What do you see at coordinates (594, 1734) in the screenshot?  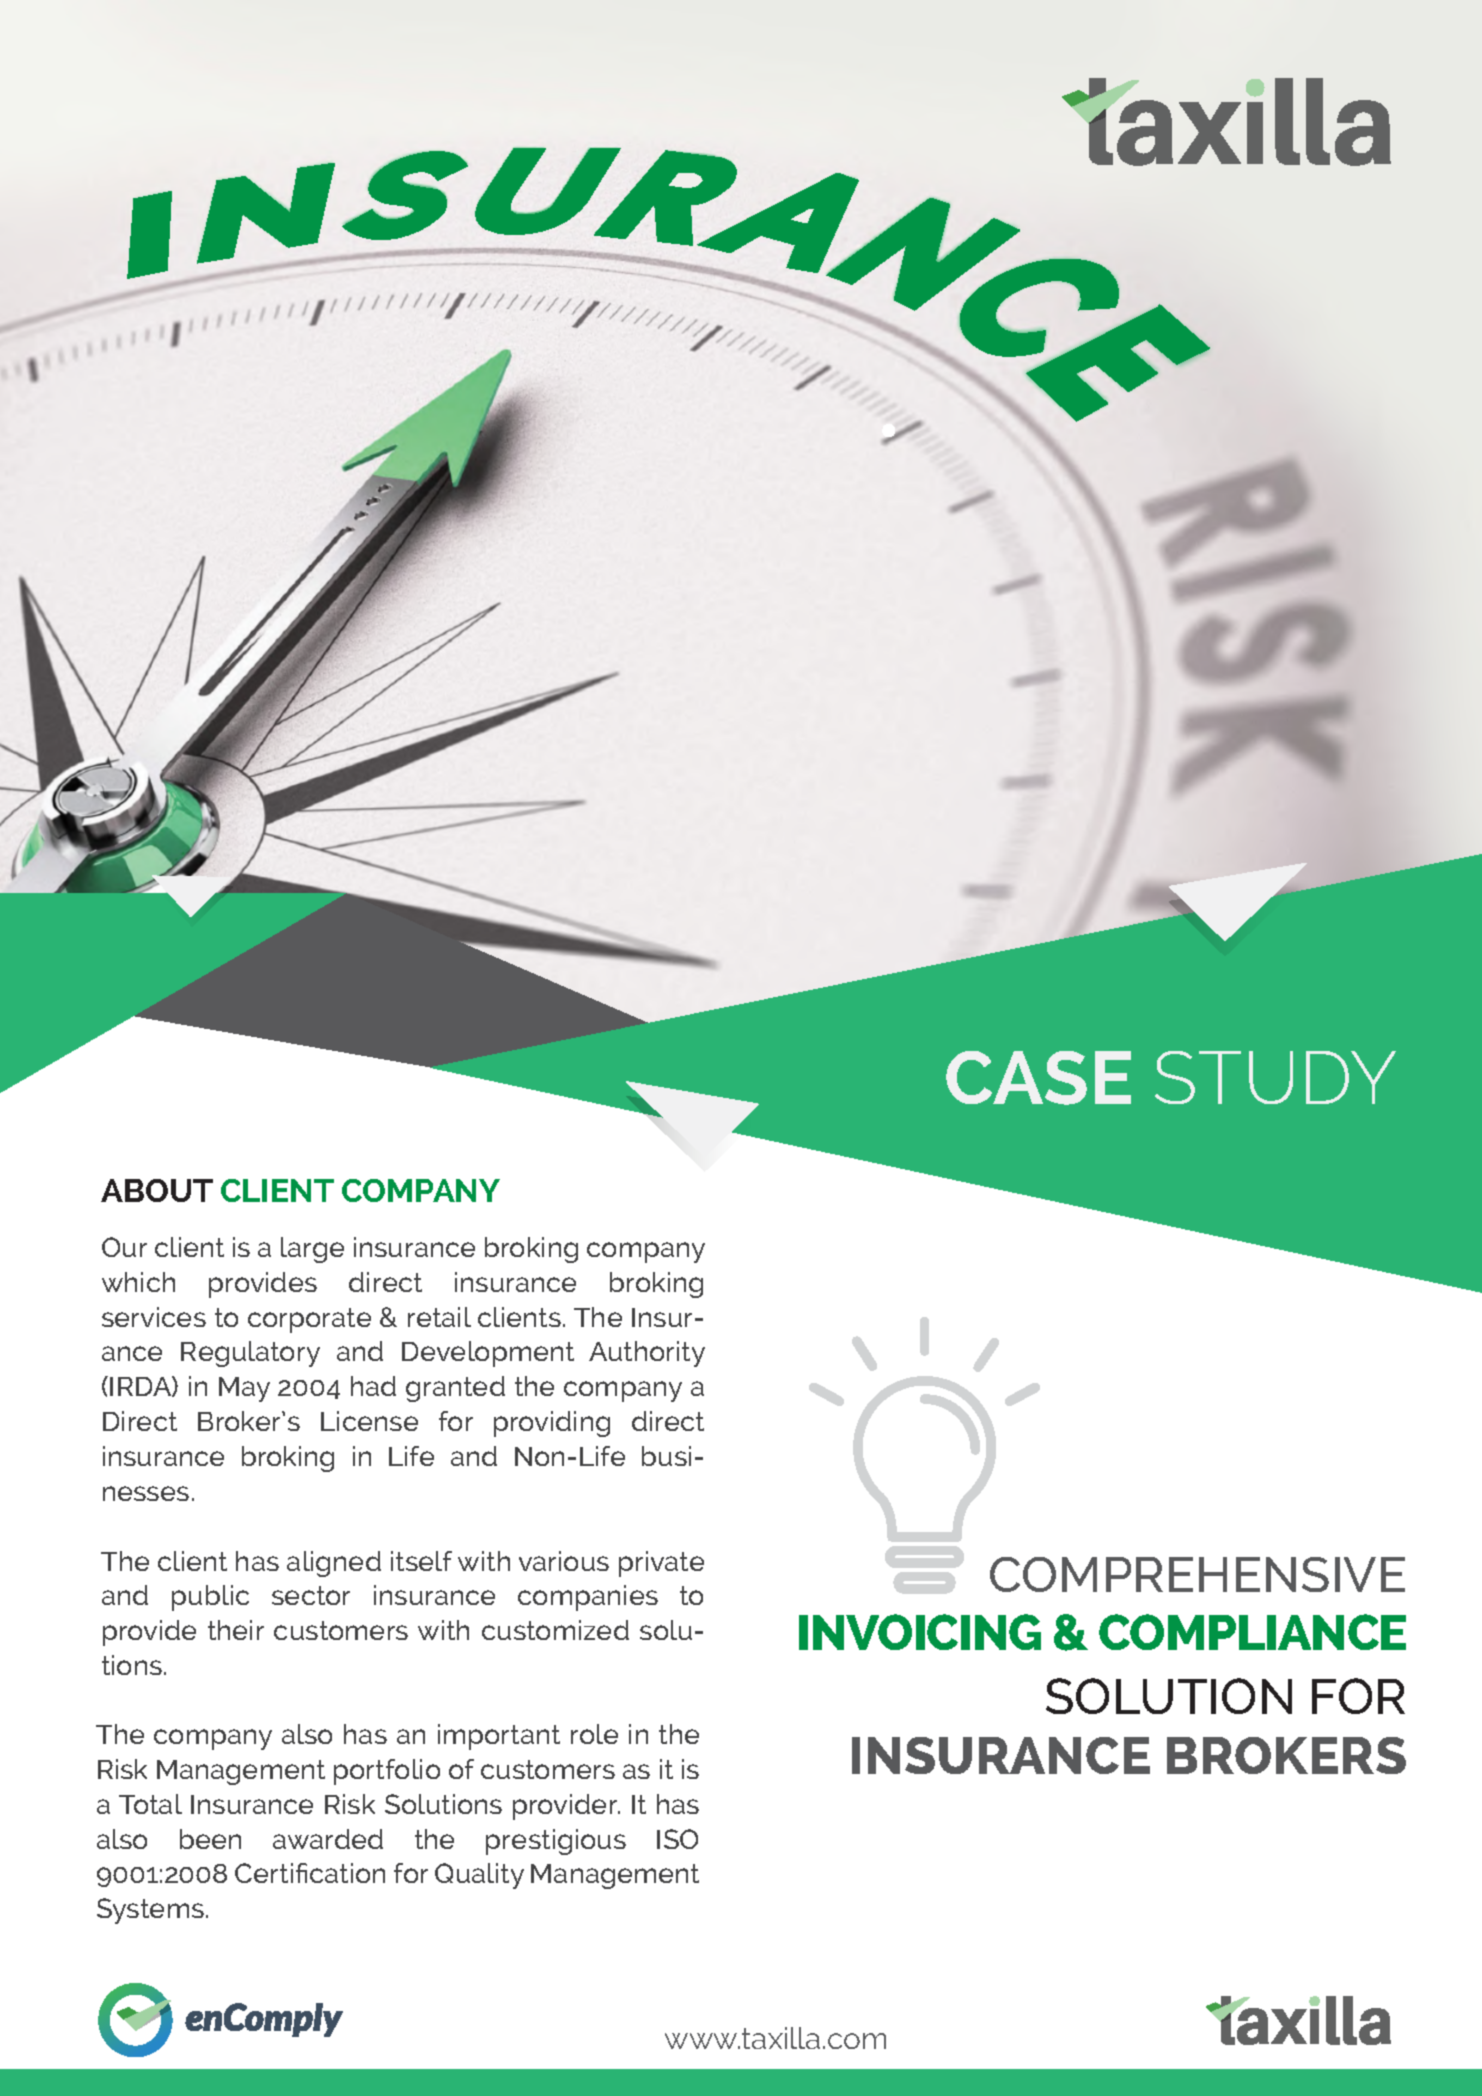 I see `role` at bounding box center [594, 1734].
